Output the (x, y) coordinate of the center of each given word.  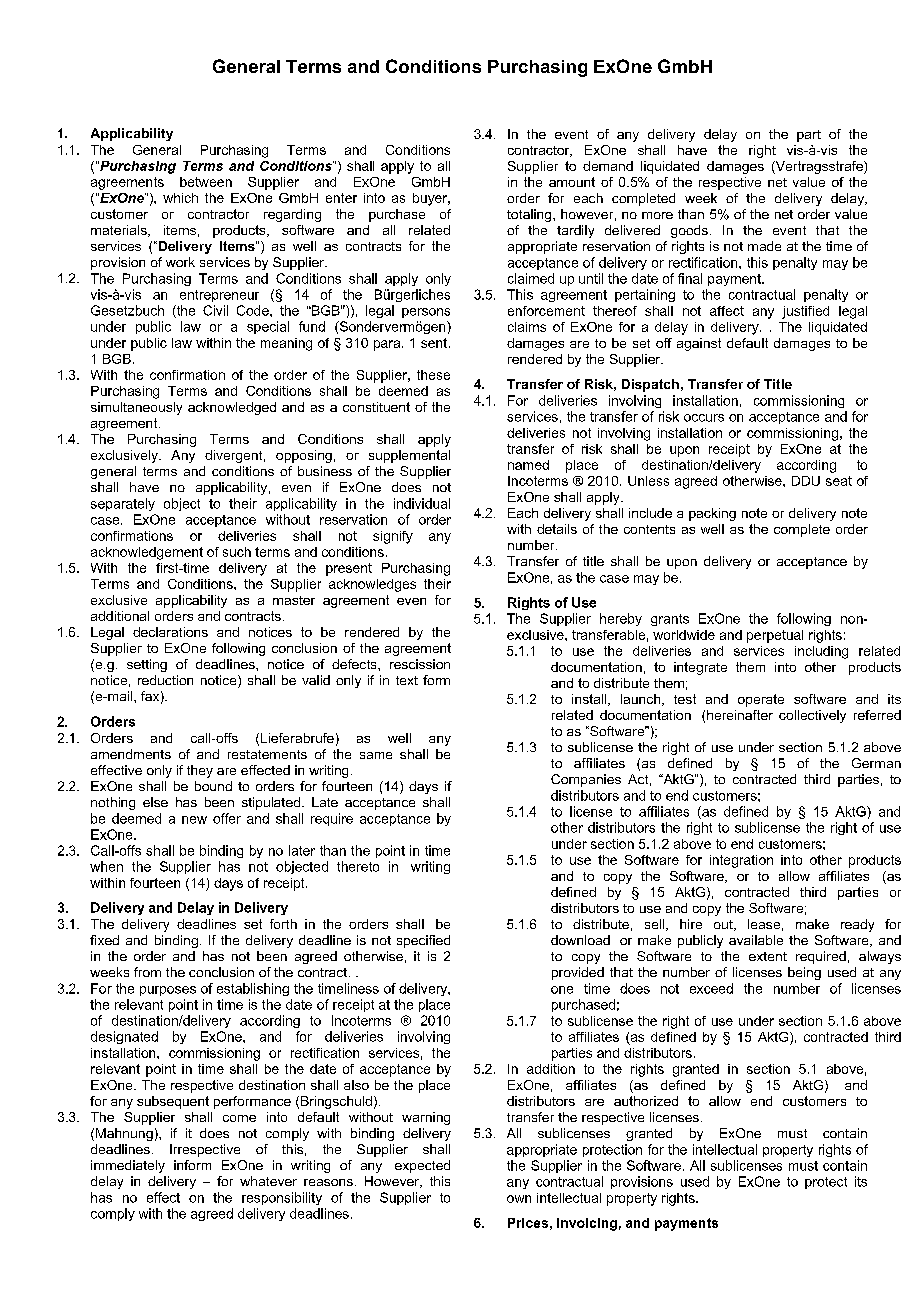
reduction (165, 680)
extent (768, 956)
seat (839, 481)
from (147, 972)
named (528, 465)
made (764, 246)
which (180, 198)
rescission (420, 664)
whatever (268, 1181)
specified (423, 941)
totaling (530, 215)
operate (761, 700)
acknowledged (232, 408)
